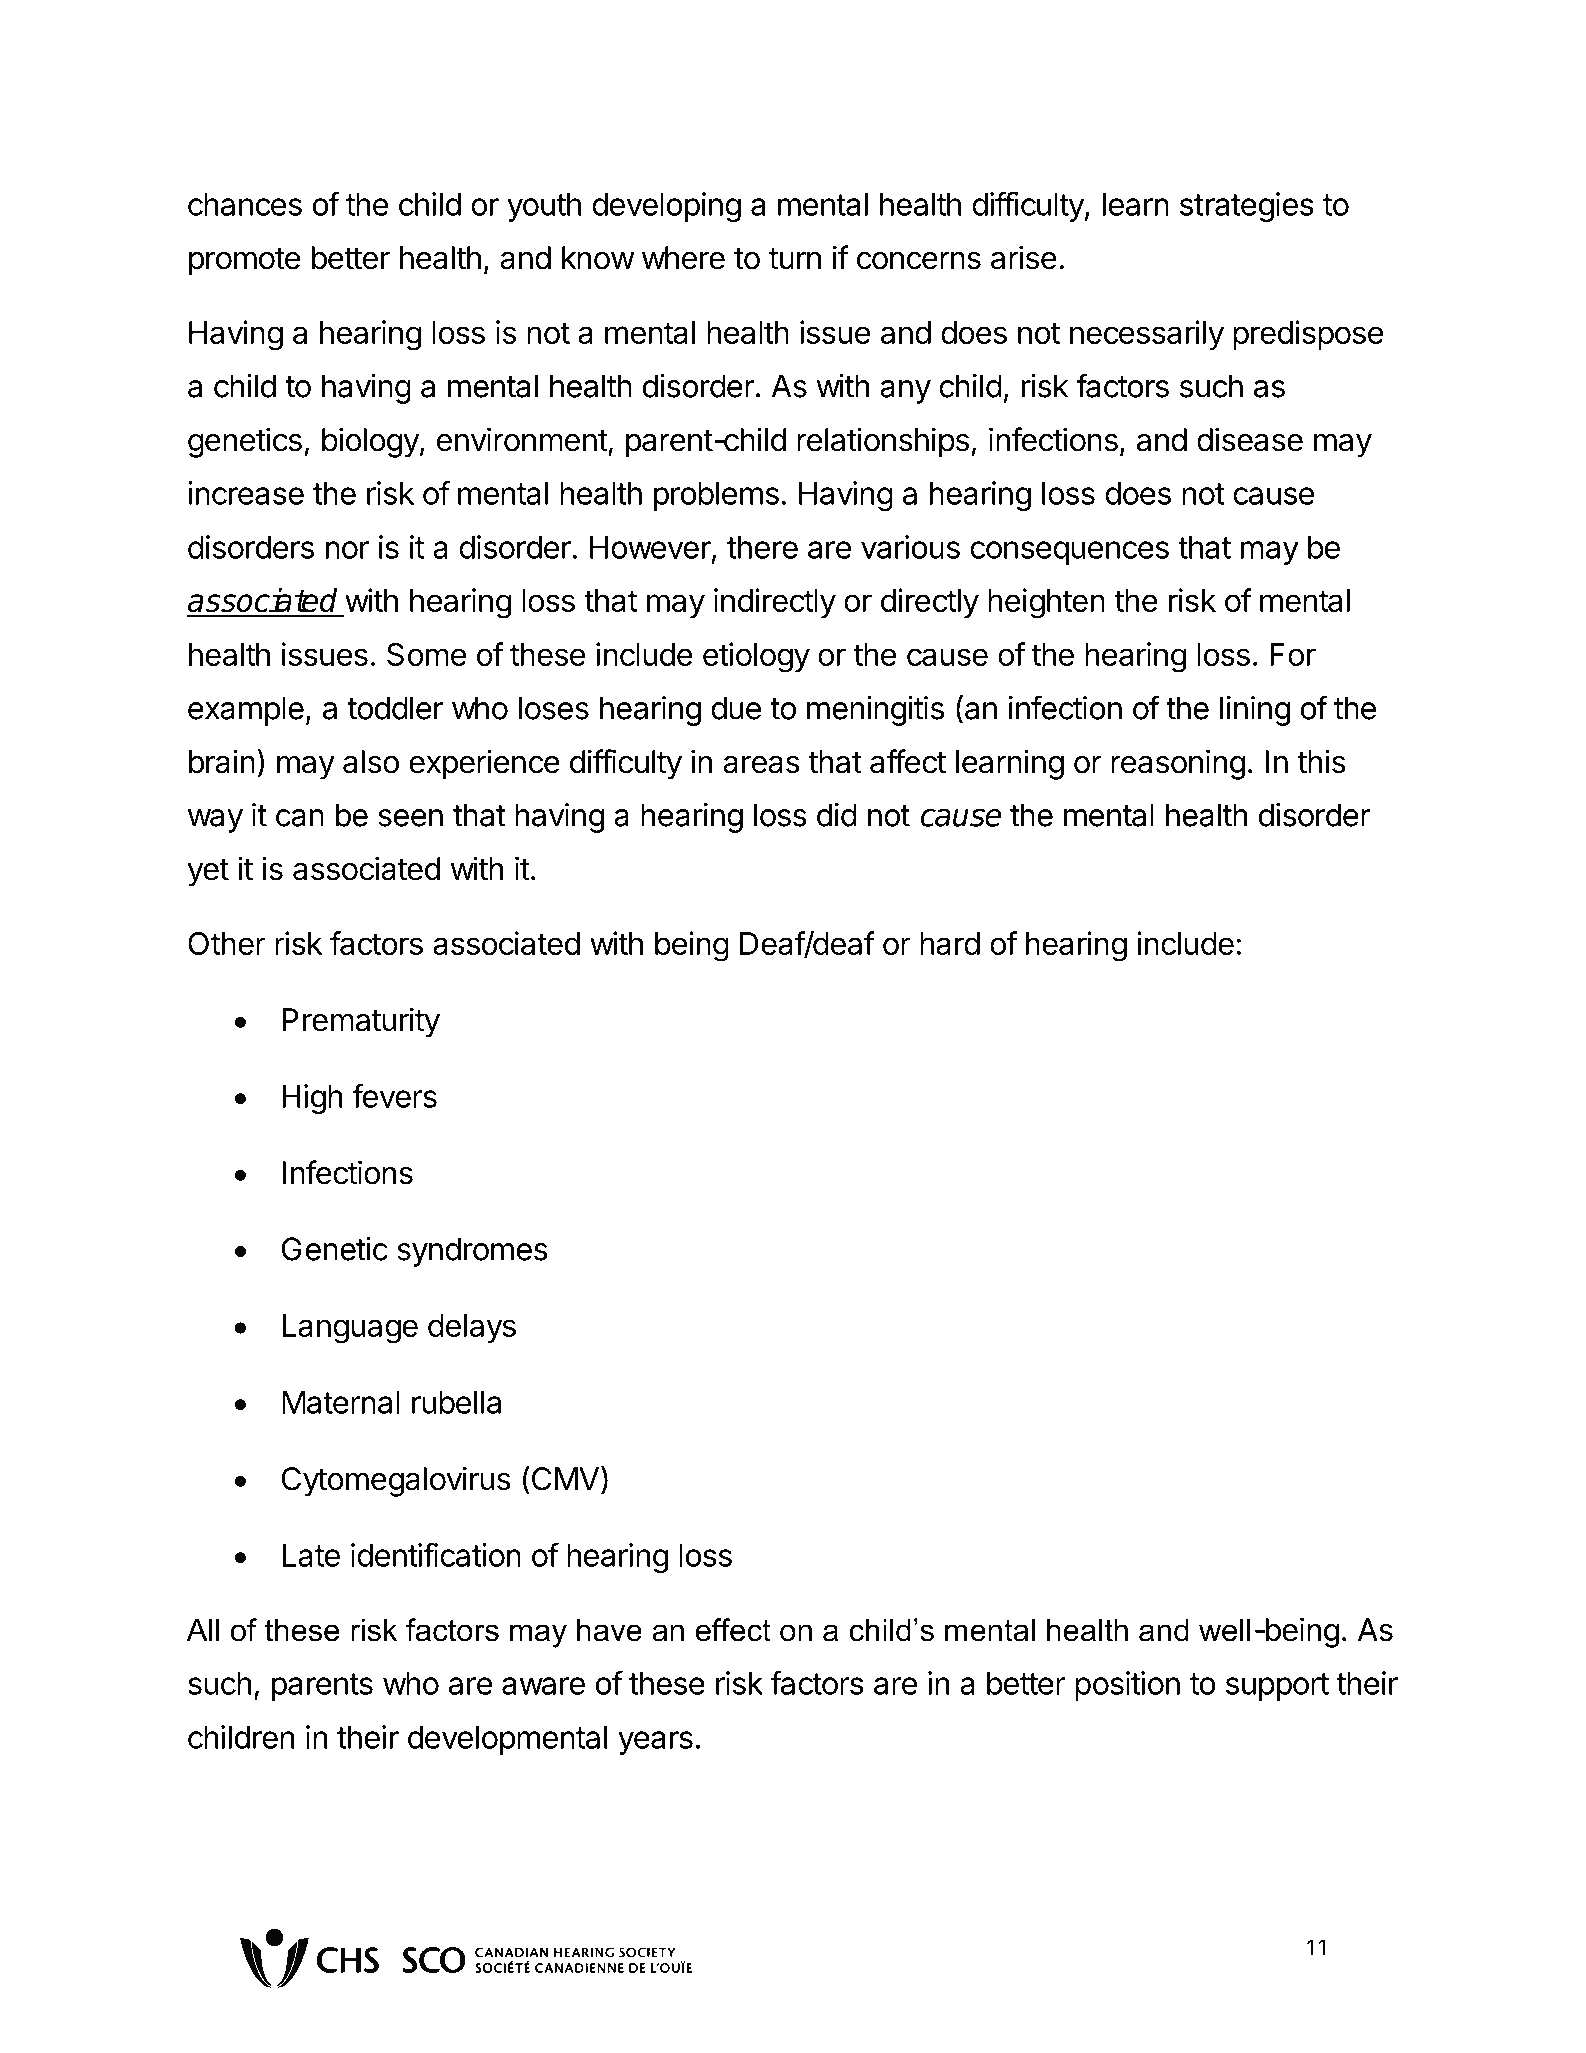  Describe the element at coordinates (347, 550) in the screenshot. I see `nor` at that location.
